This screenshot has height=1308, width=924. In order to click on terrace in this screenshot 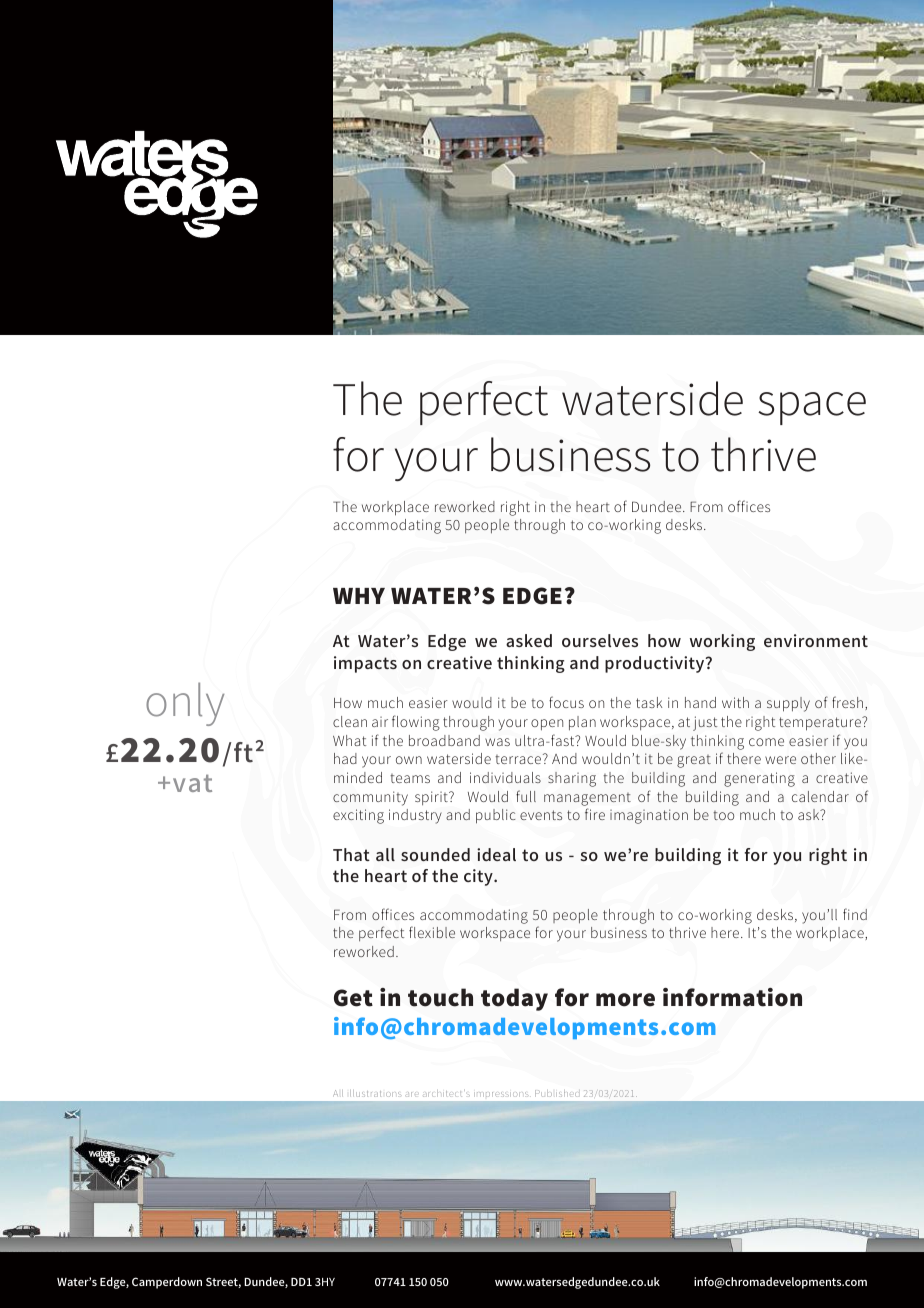, I will do `click(519, 759)`.
